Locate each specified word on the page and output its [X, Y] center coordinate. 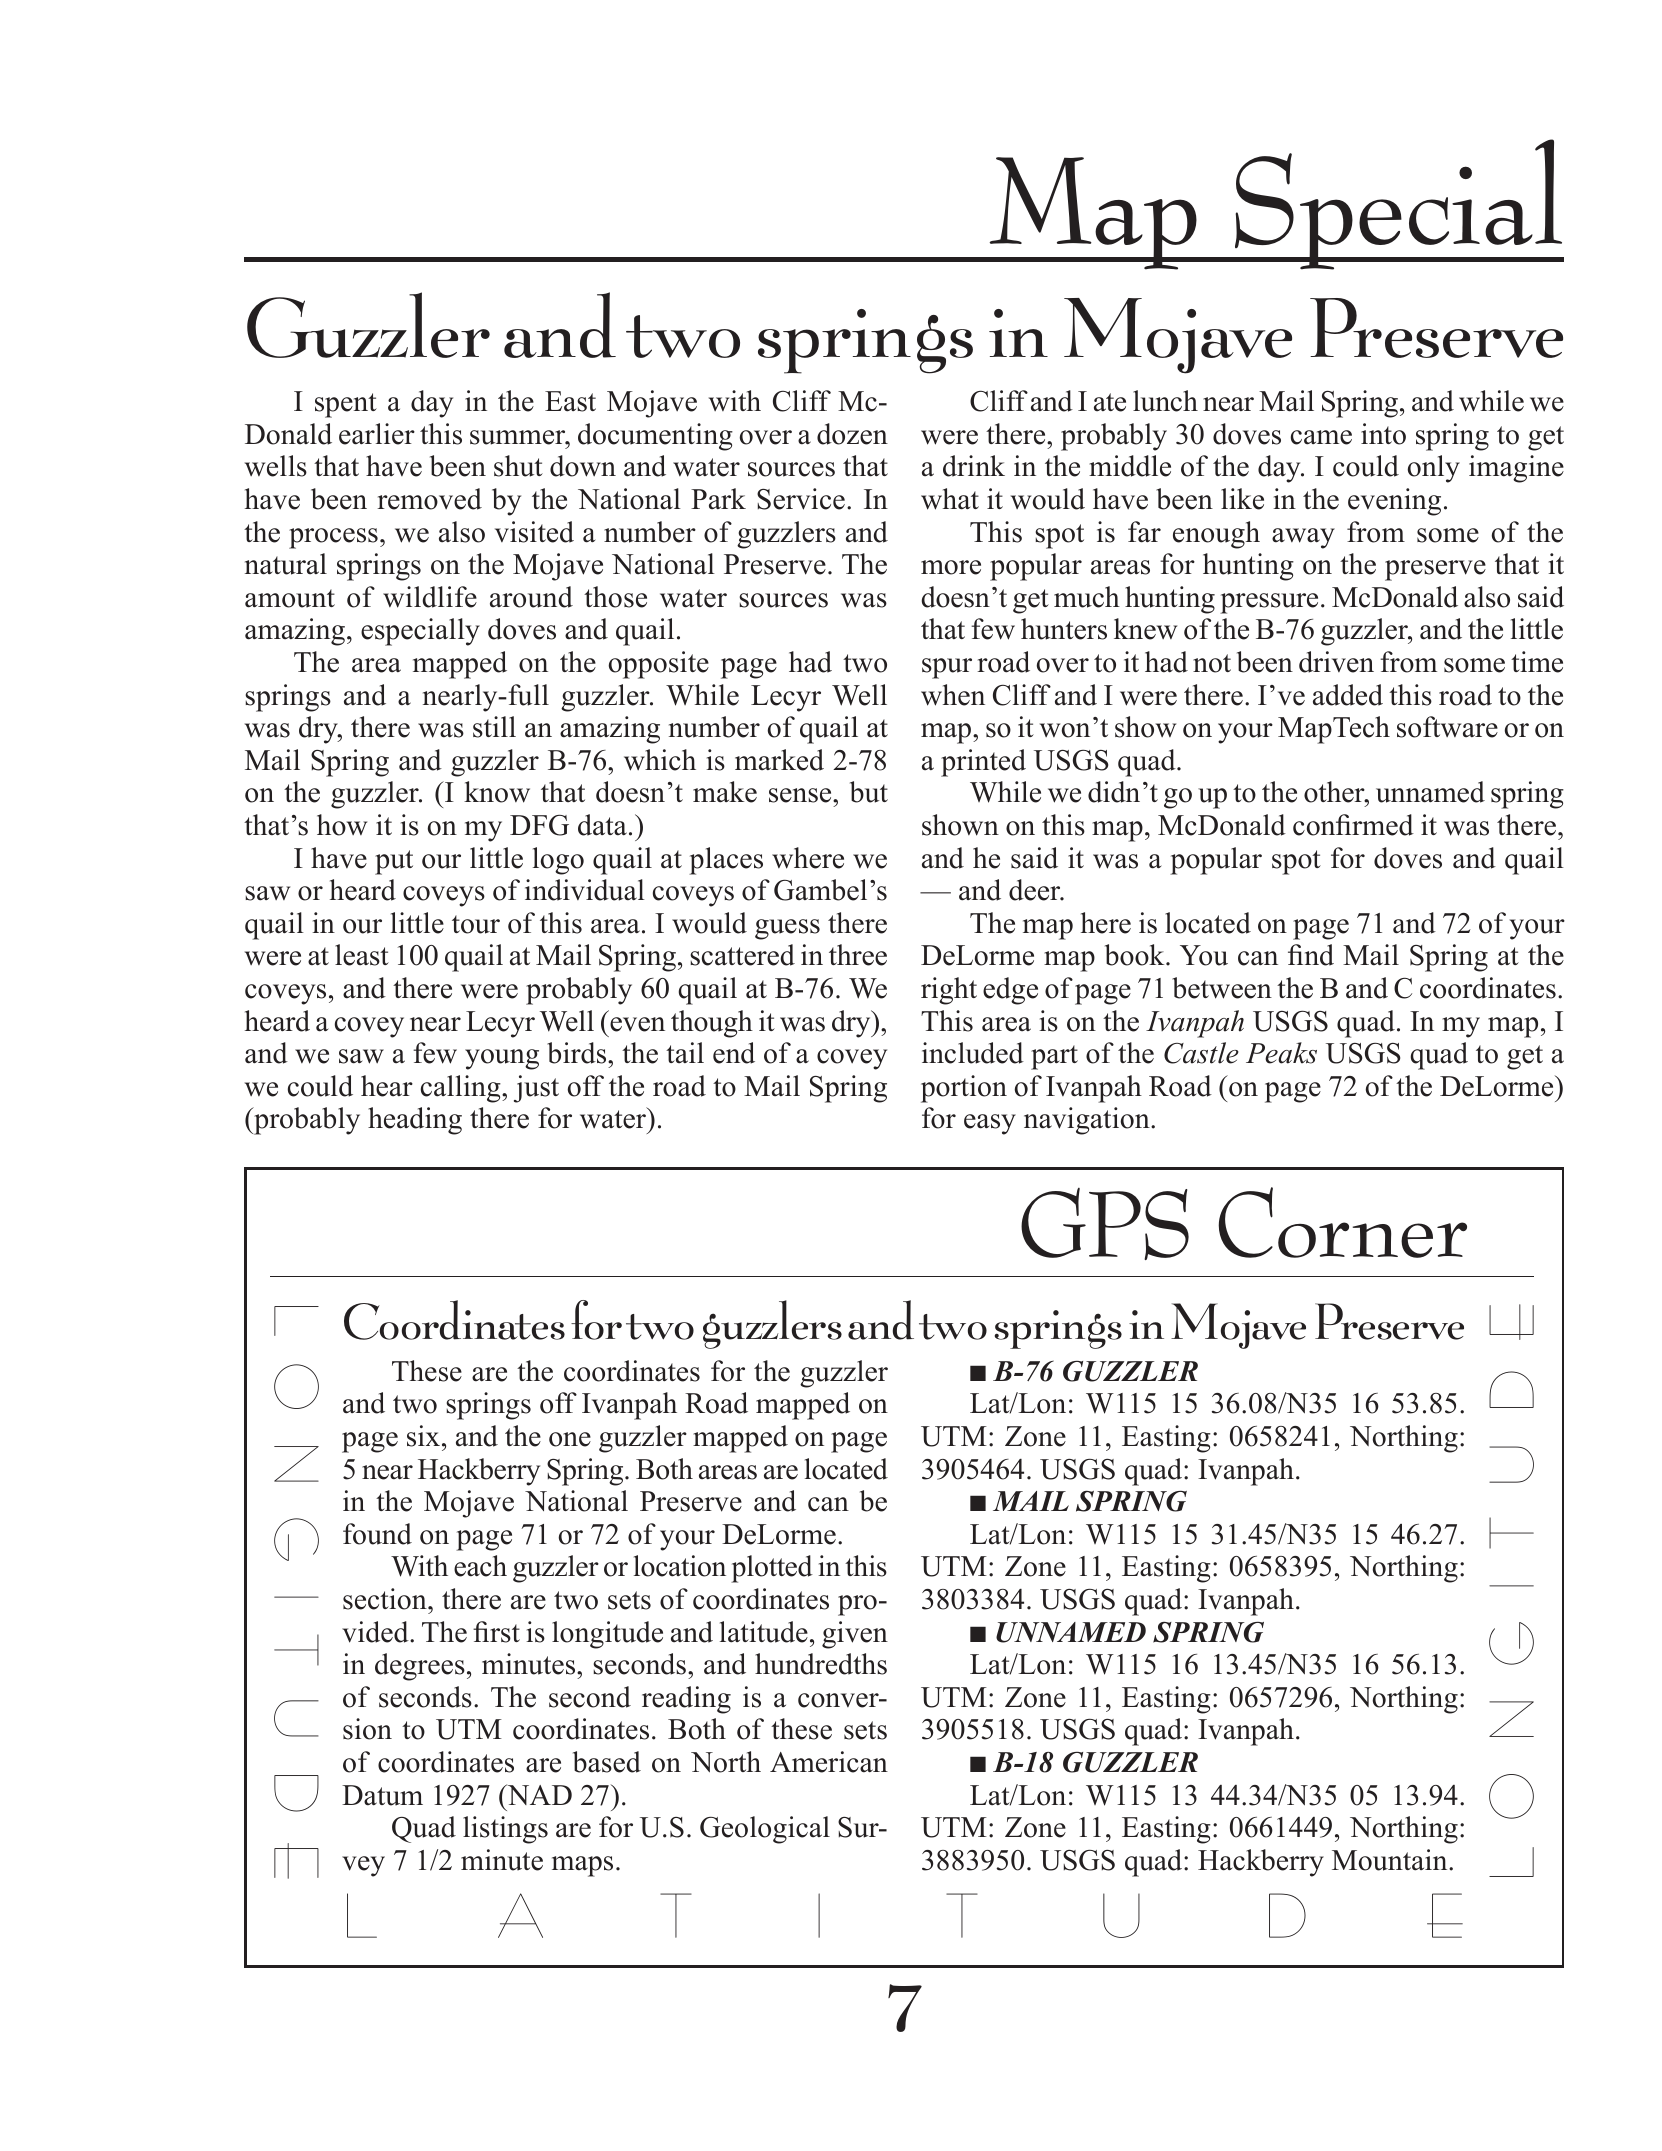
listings [505, 1830]
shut [518, 466]
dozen [852, 434]
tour [476, 924]
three [858, 955]
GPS [1105, 1224]
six [423, 1436]
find [1311, 955]
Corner [1342, 1222]
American [829, 1762]
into [1383, 434]
